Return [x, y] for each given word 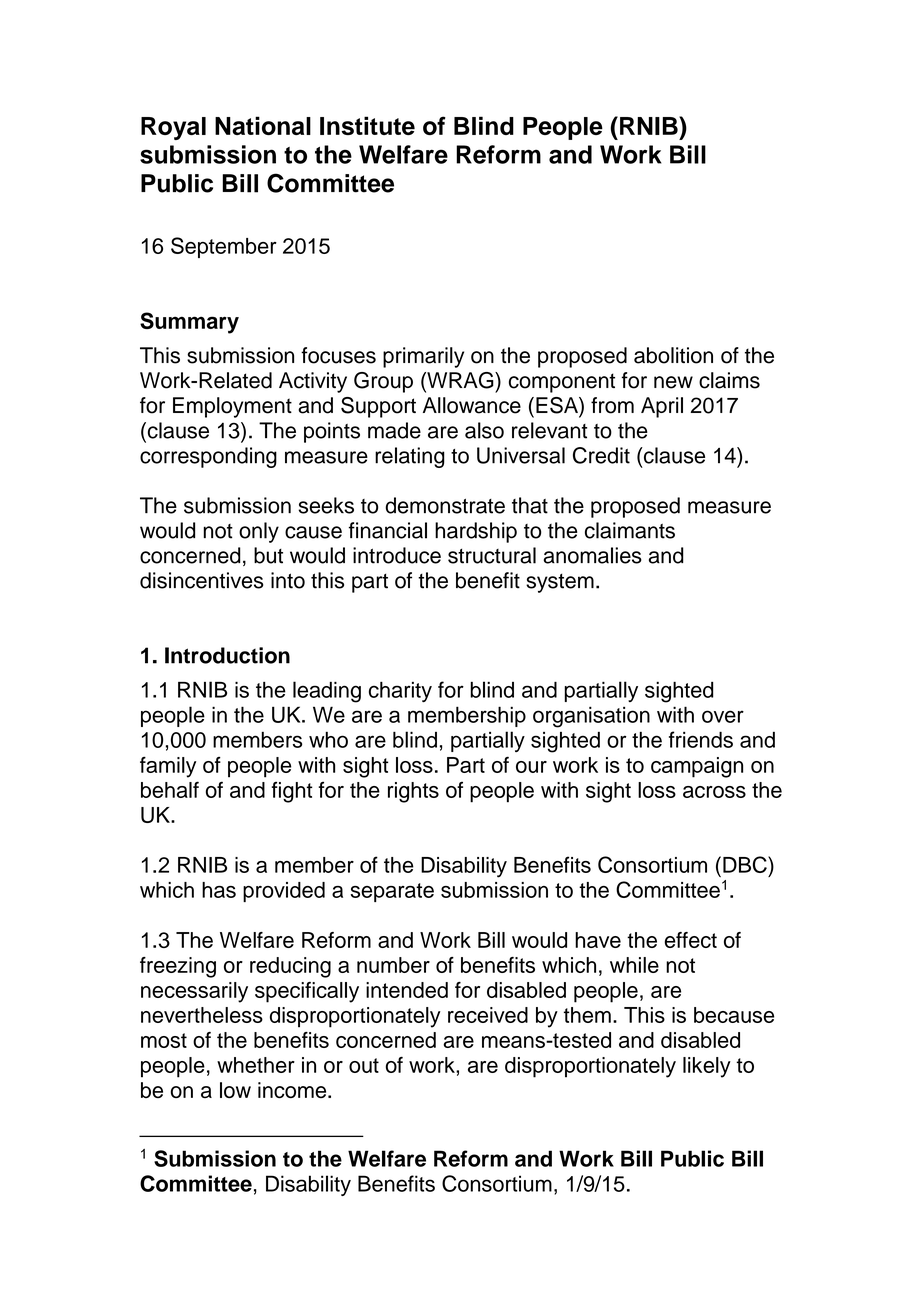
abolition [673, 355]
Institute [367, 125]
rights [413, 792]
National [263, 125]
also [484, 430]
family [168, 767]
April [662, 407]
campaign [697, 767]
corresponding [208, 457]
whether [256, 1065]
